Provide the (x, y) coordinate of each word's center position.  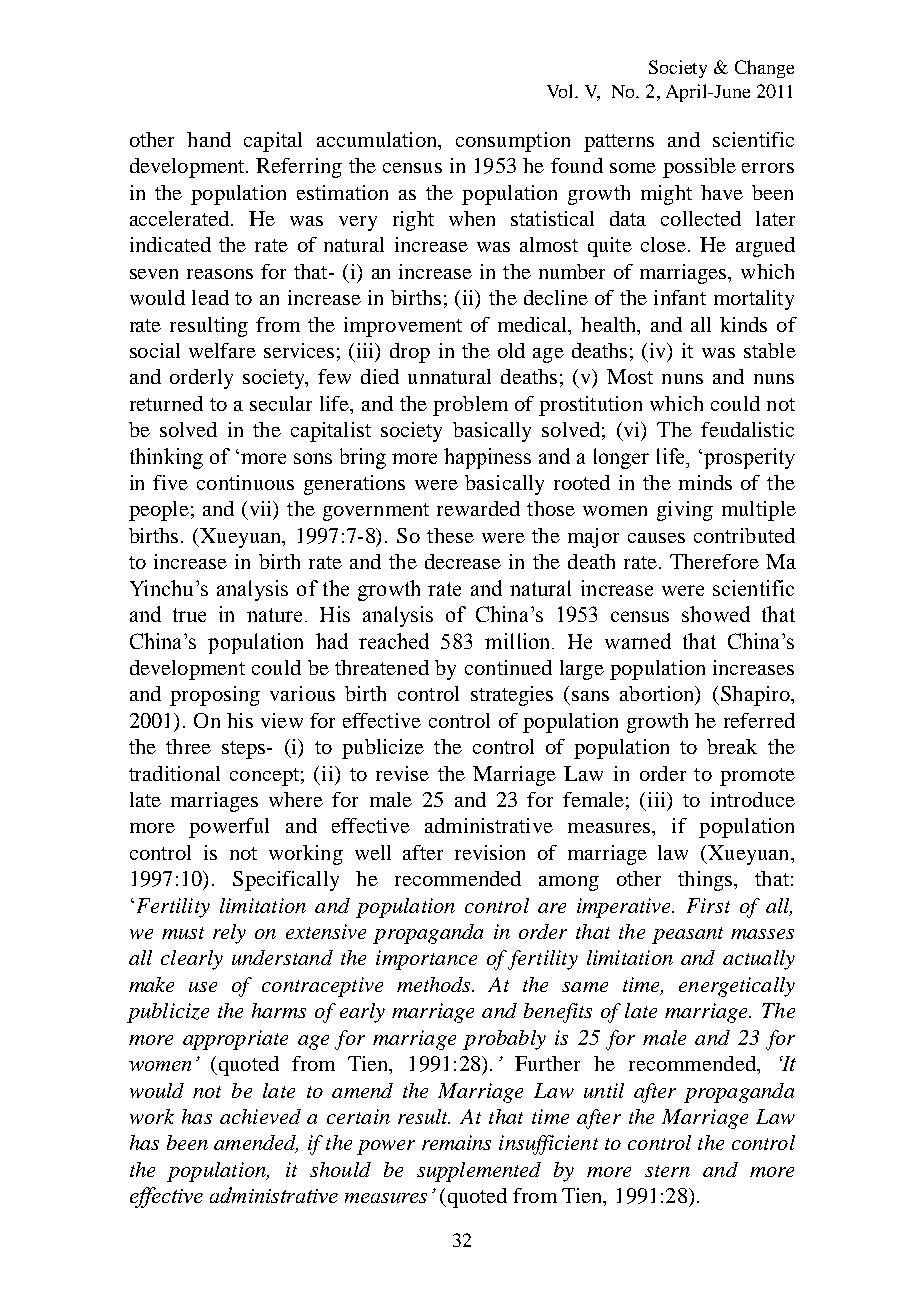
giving (685, 511)
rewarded (478, 508)
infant (680, 297)
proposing (215, 696)
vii (262, 510)
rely (229, 934)
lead (210, 297)
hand (209, 139)
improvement (403, 327)
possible (699, 168)
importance (426, 960)
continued (508, 667)
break (732, 746)
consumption (513, 142)
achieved (260, 1116)
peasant (687, 935)
